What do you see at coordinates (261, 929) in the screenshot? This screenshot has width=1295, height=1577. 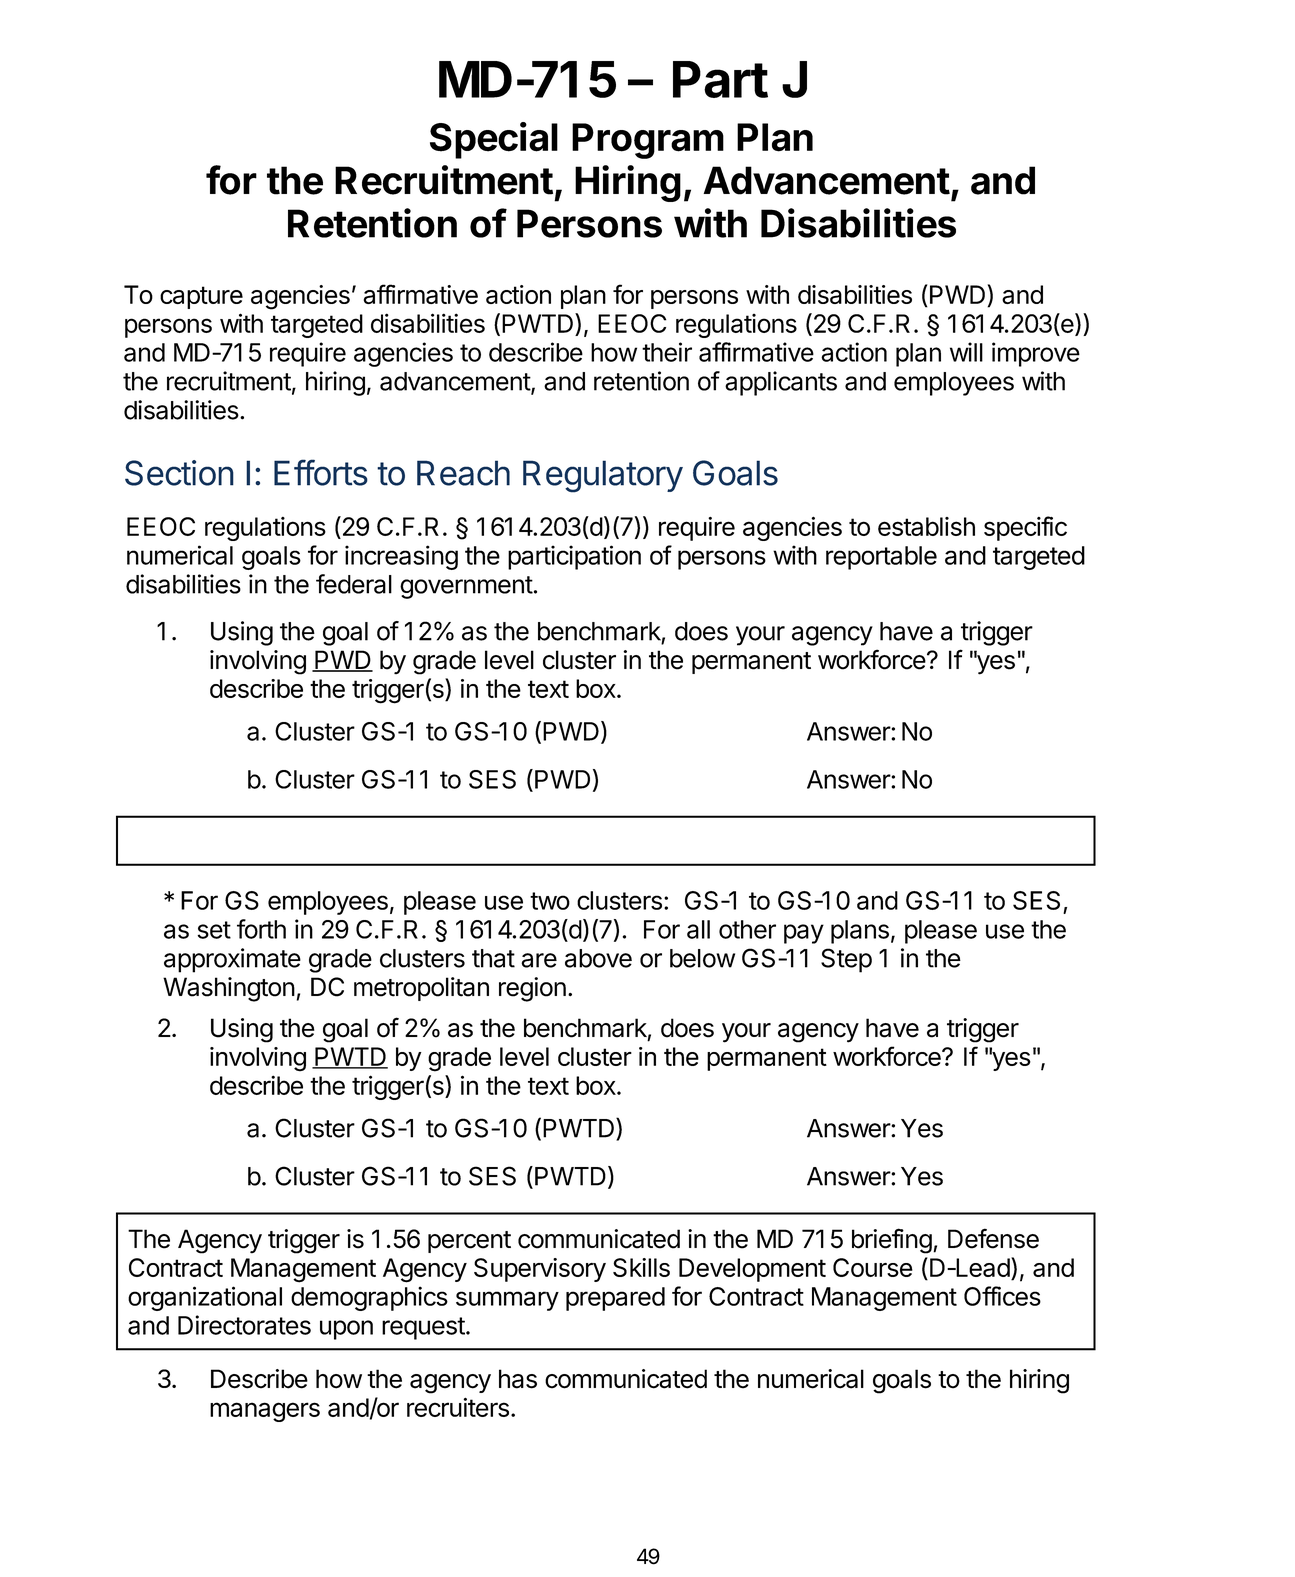 I see `forth` at bounding box center [261, 929].
